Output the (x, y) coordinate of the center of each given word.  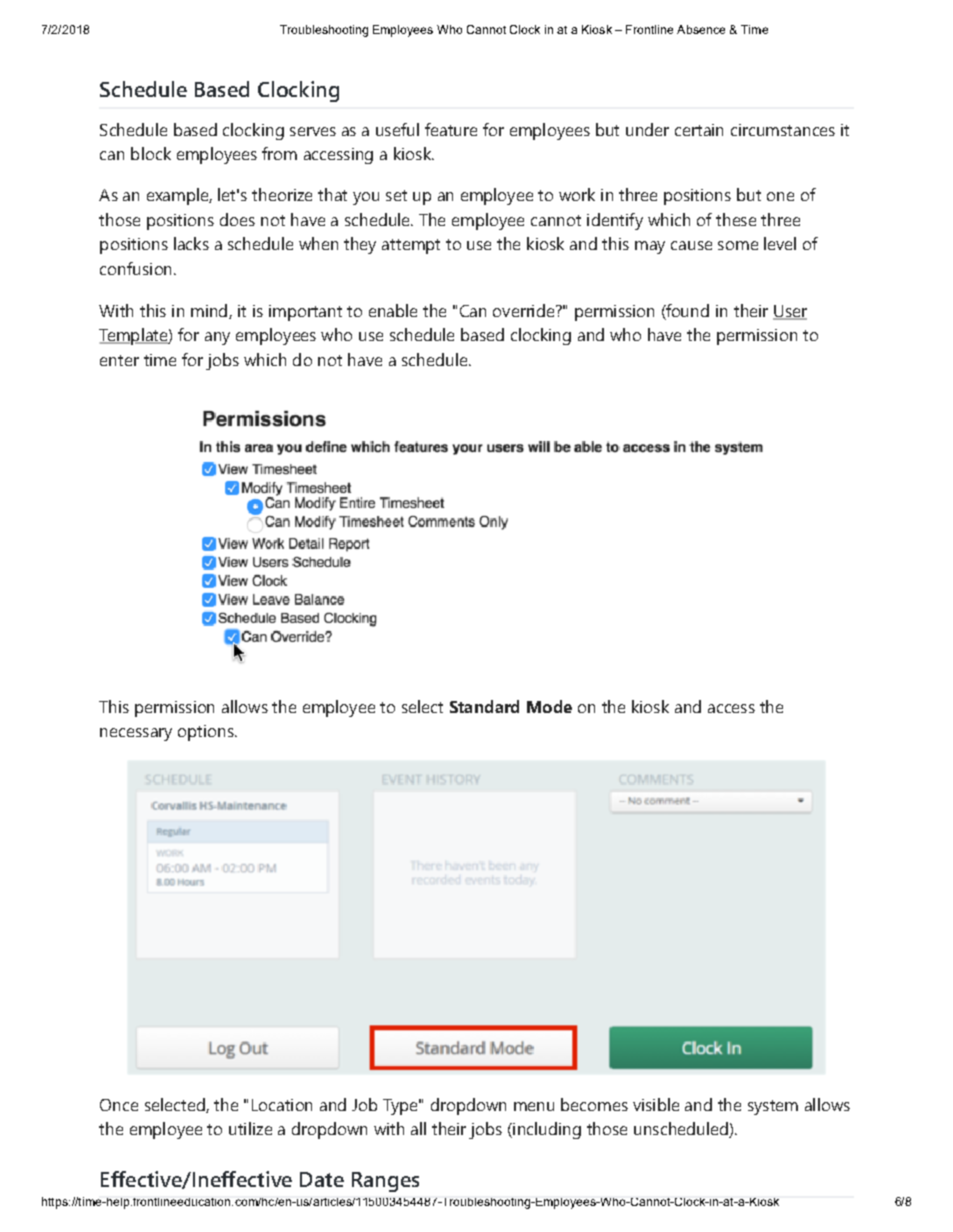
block (151, 153)
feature (451, 129)
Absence (701, 29)
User (790, 312)
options (207, 733)
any (217, 338)
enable (393, 310)
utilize (250, 1128)
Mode (549, 706)
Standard (484, 706)
